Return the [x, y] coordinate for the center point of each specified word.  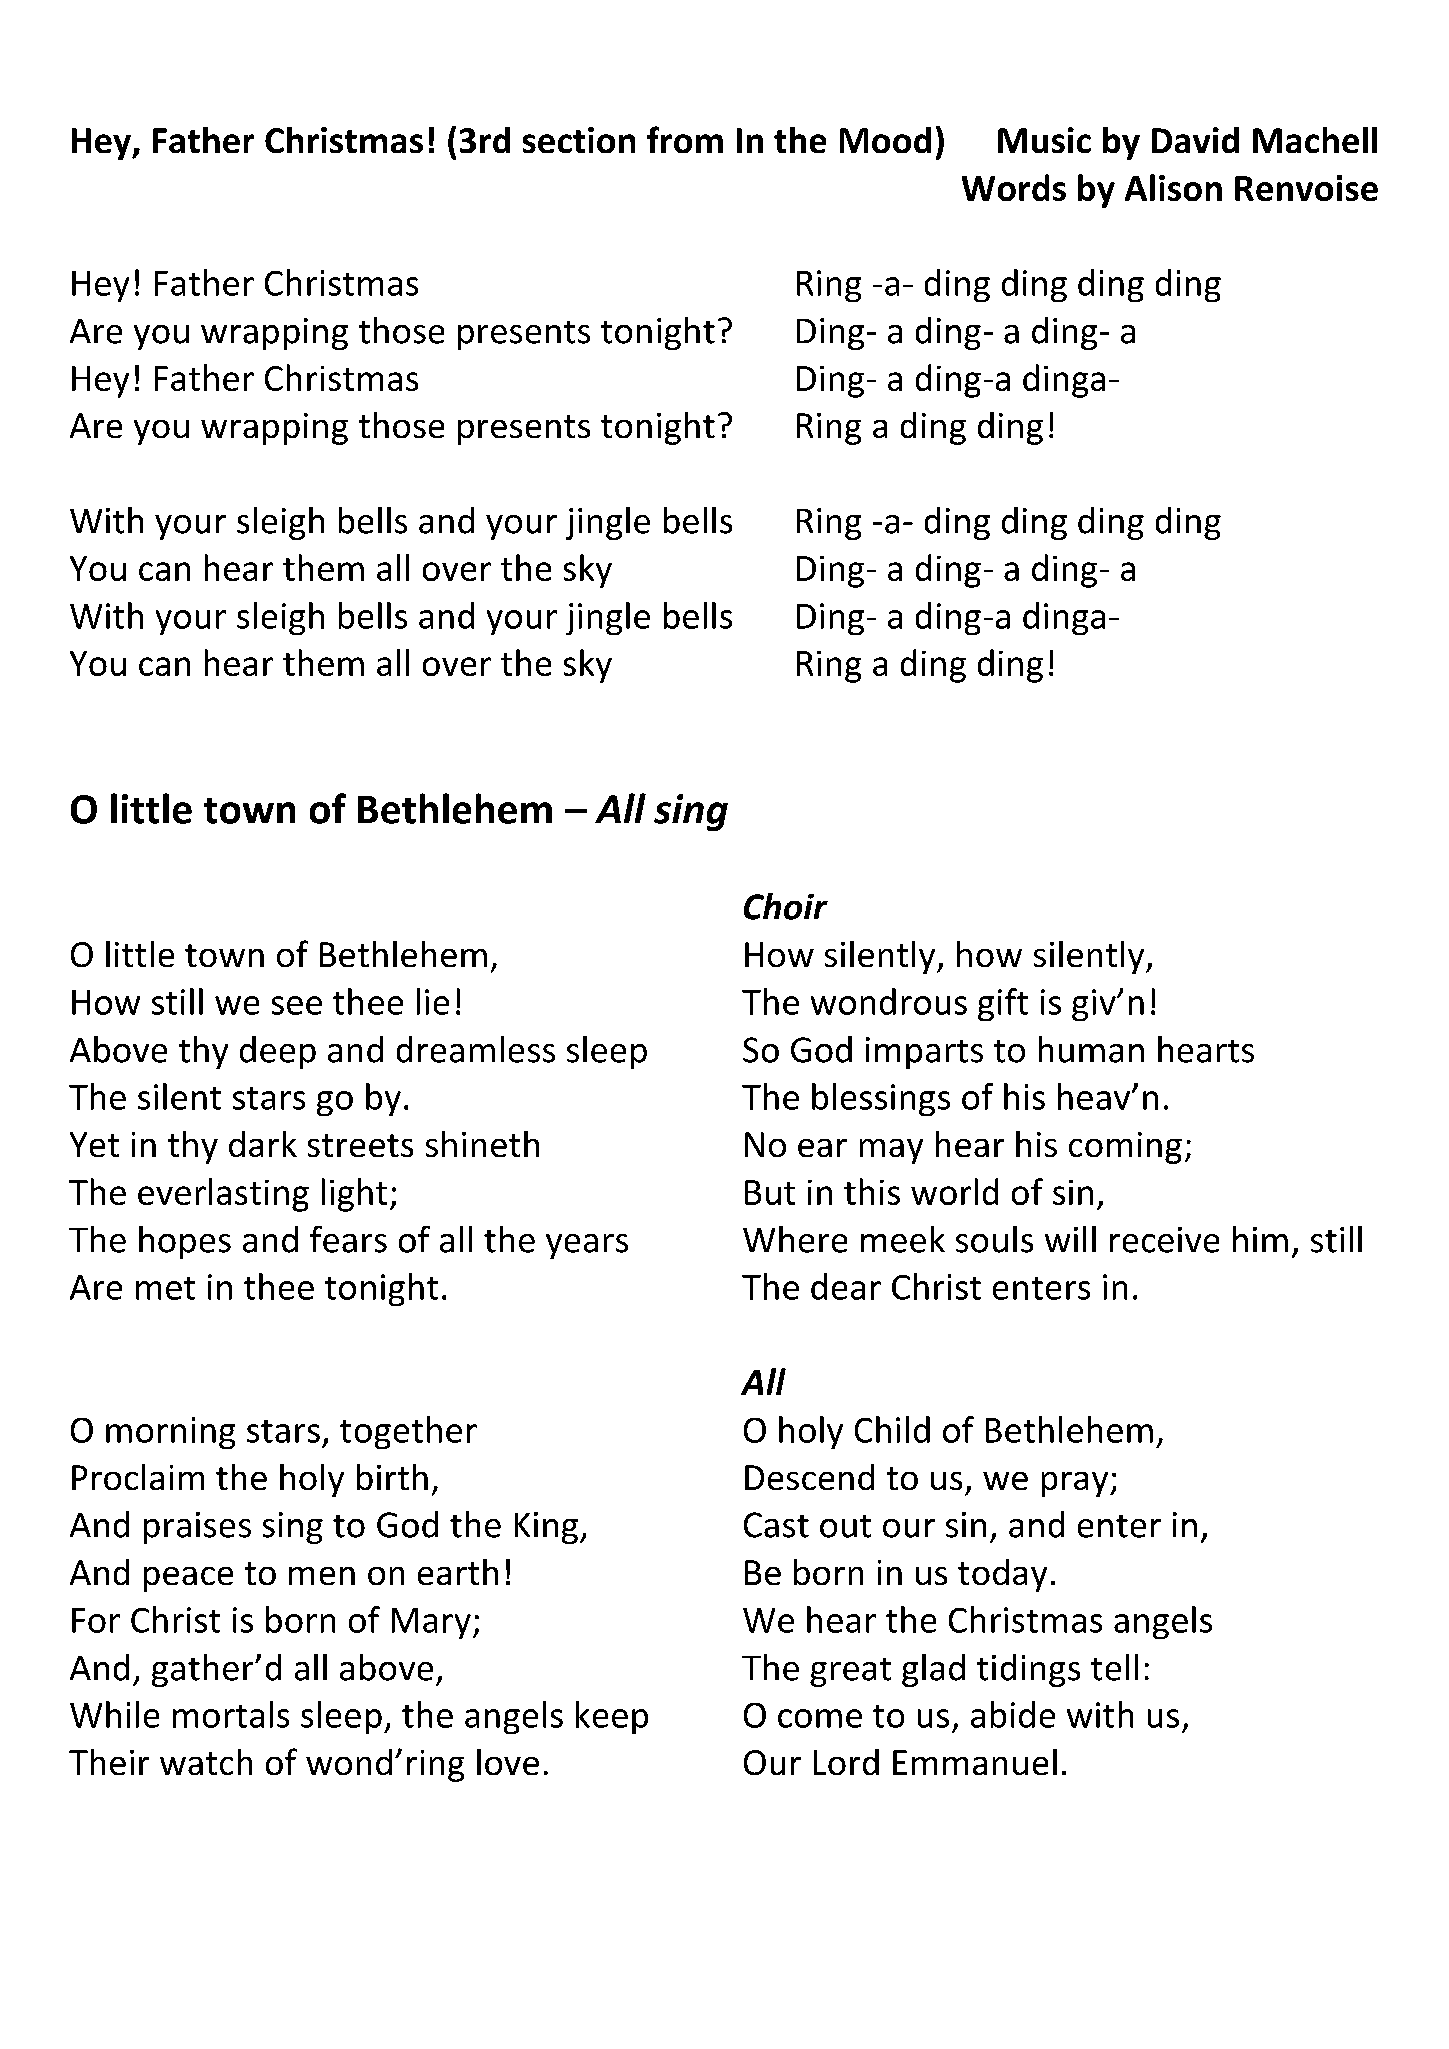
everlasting [223, 1195]
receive [1164, 1240]
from [685, 139]
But [770, 1192]
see [297, 1005]
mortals [231, 1714]
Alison [1173, 187]
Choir [786, 906]
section [579, 140]
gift [1003, 1004]
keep [612, 1717]
